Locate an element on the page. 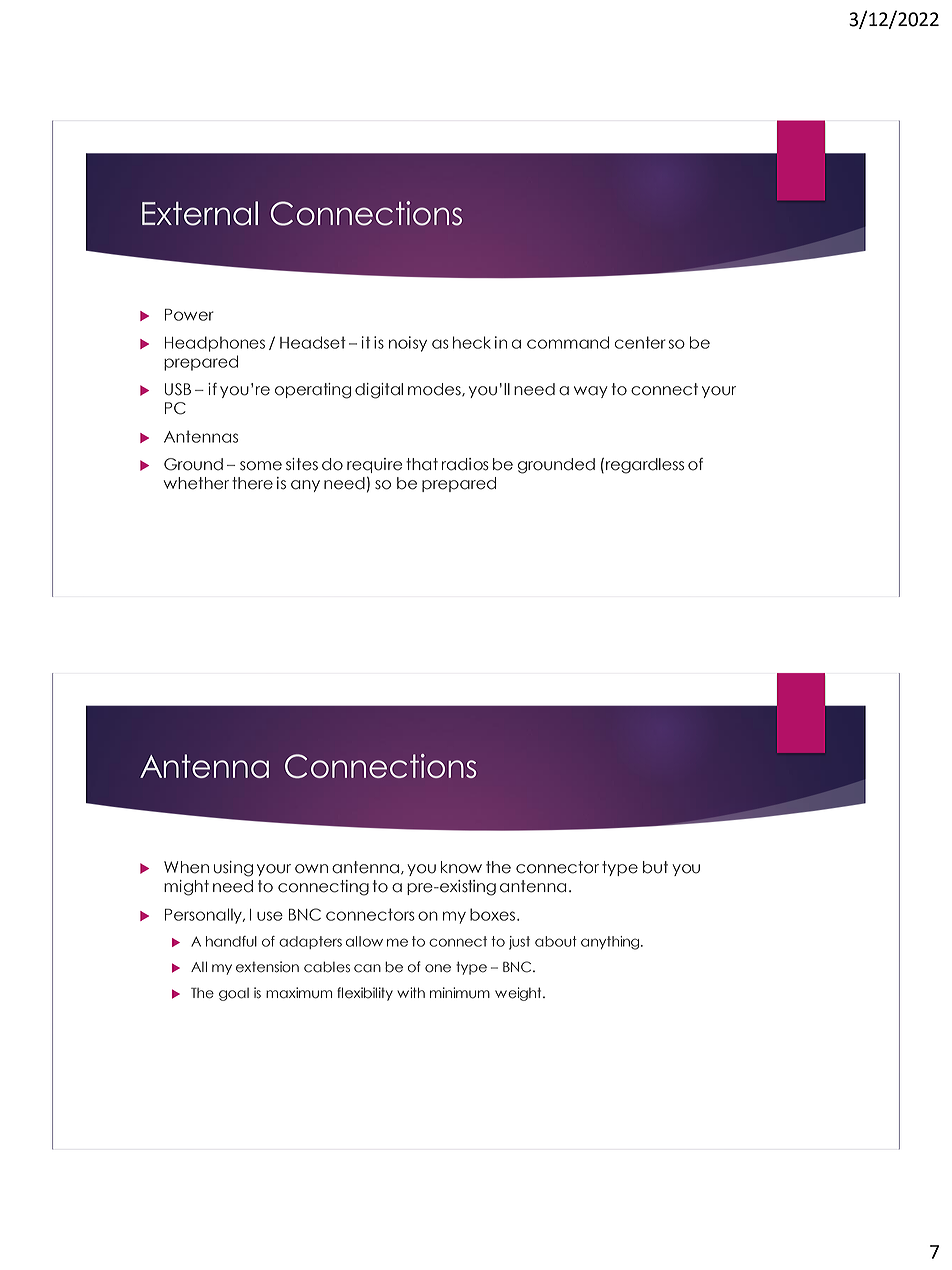  with is located at coordinates (411, 992).
